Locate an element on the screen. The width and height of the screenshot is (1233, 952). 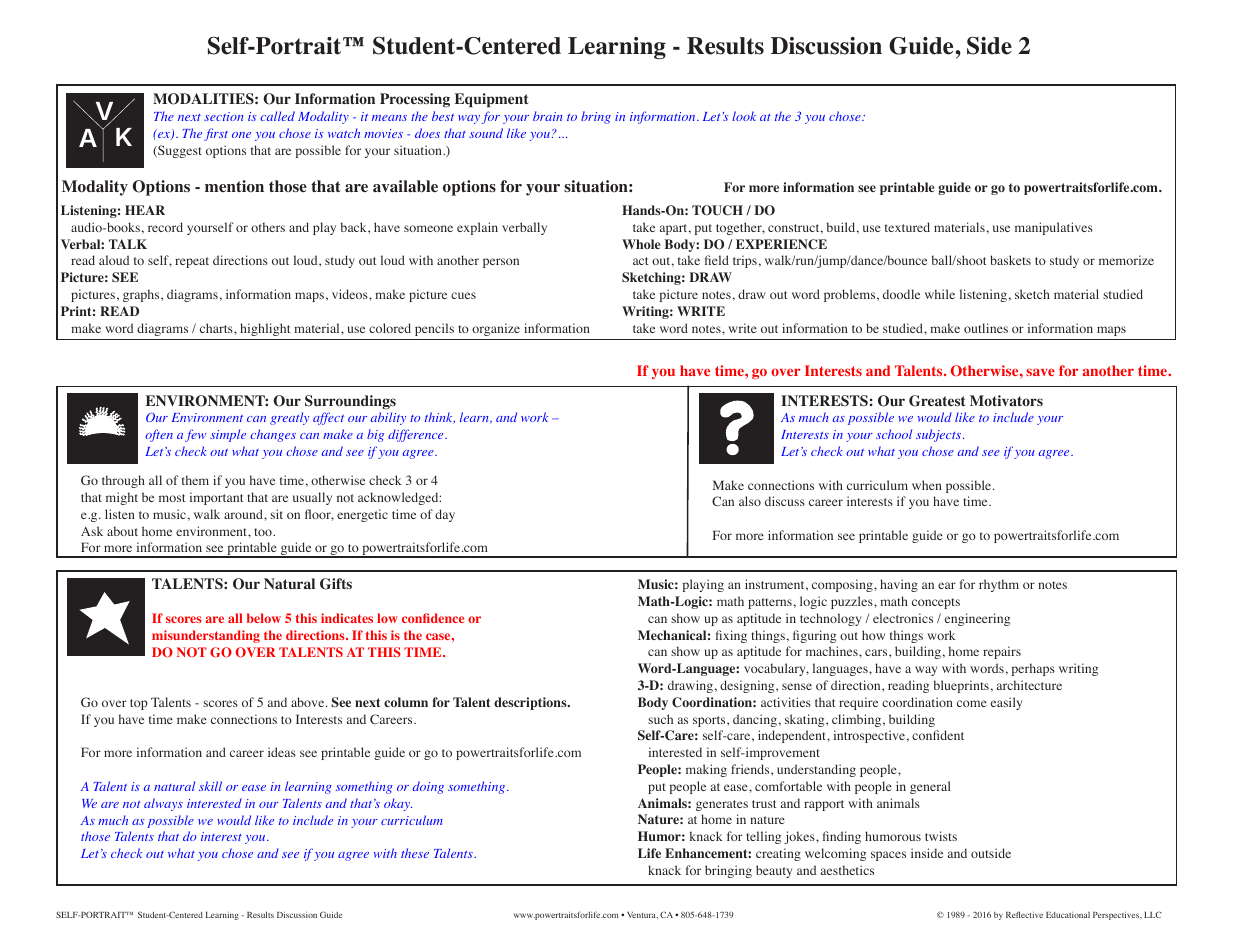
below is located at coordinates (264, 618).
